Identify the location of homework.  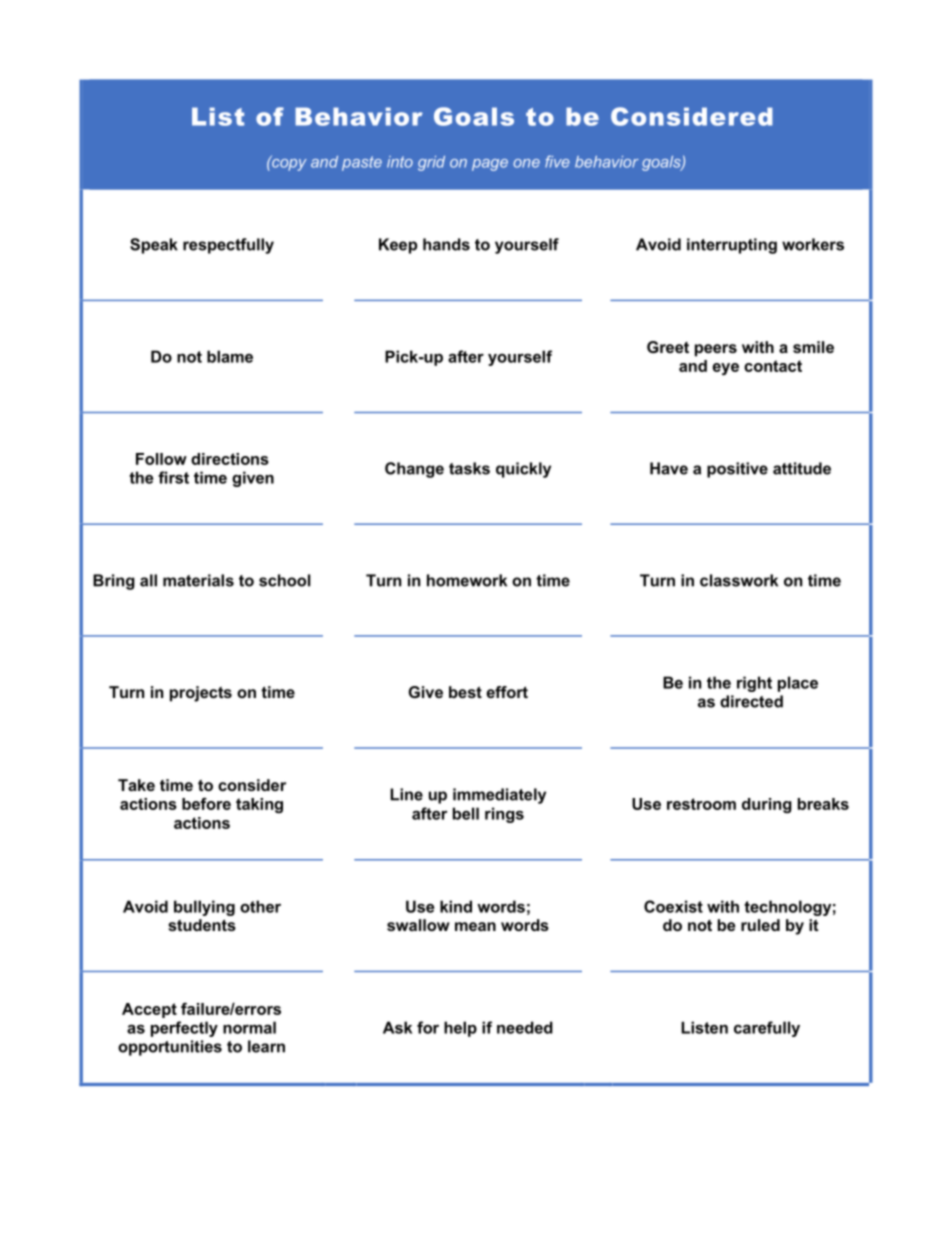
(467, 580).
